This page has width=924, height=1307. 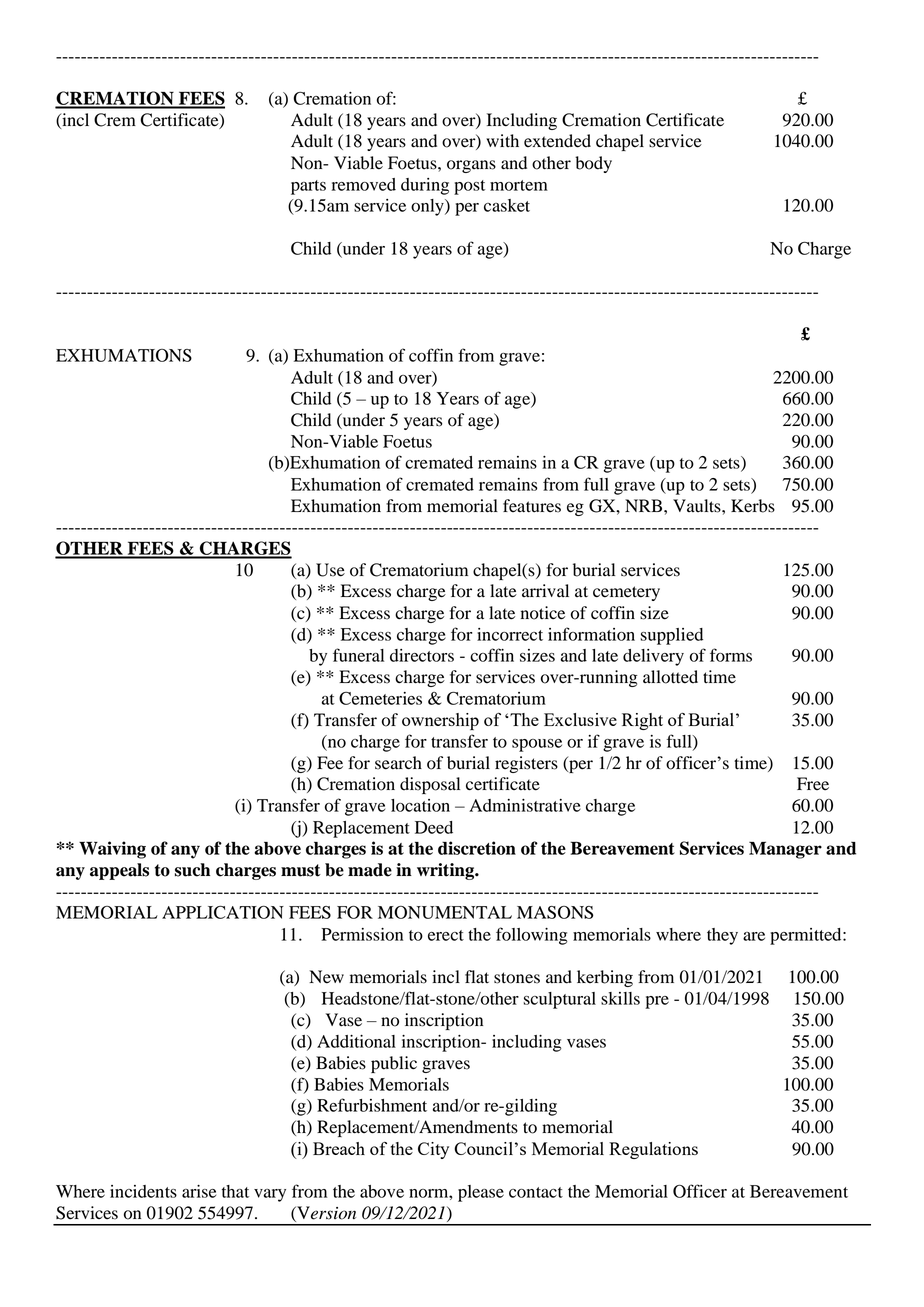 I want to click on body, so click(x=593, y=164).
